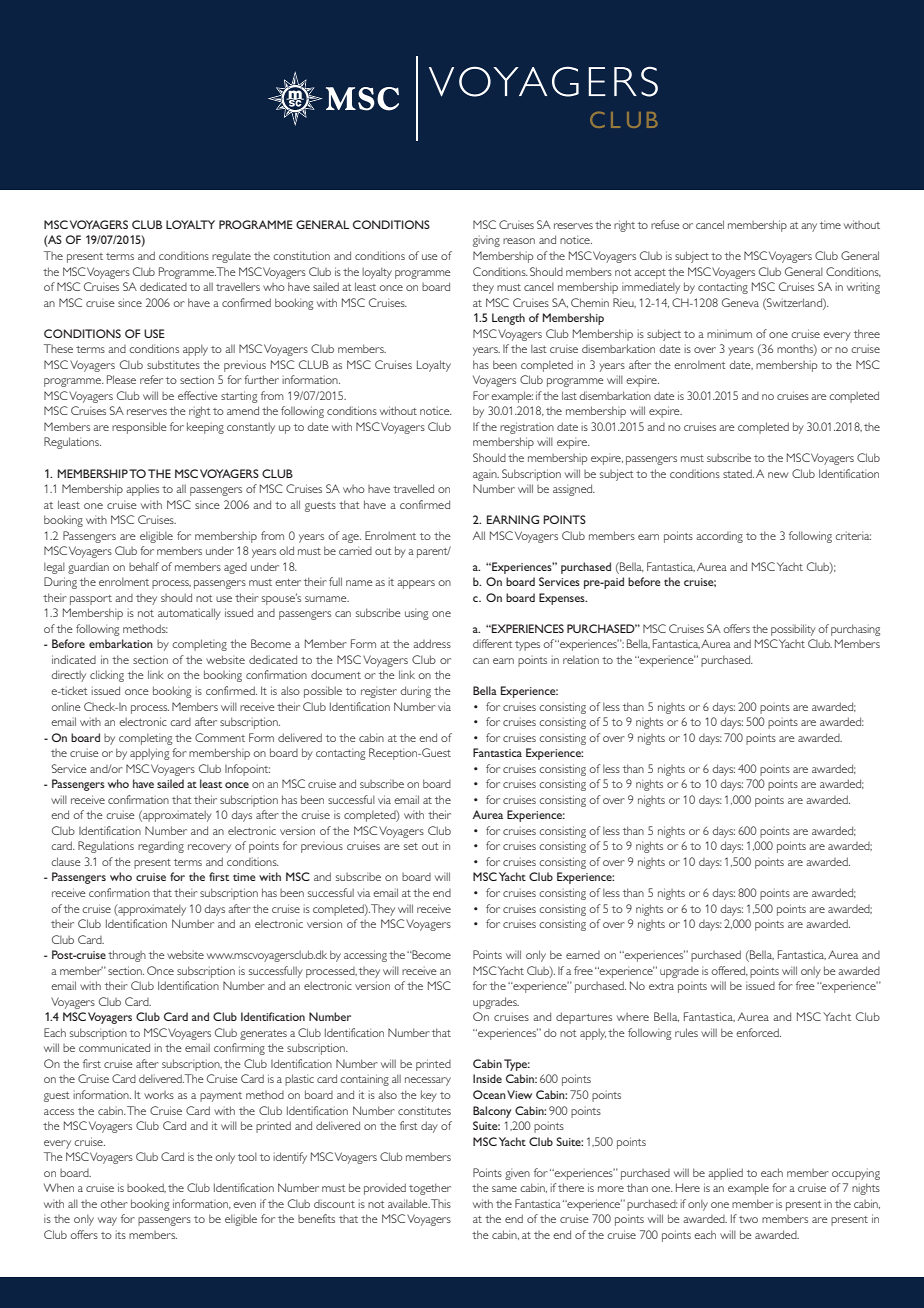 The height and width of the page is (1308, 924). What do you see at coordinates (161, 847) in the page?
I see `regarding` at bounding box center [161, 847].
